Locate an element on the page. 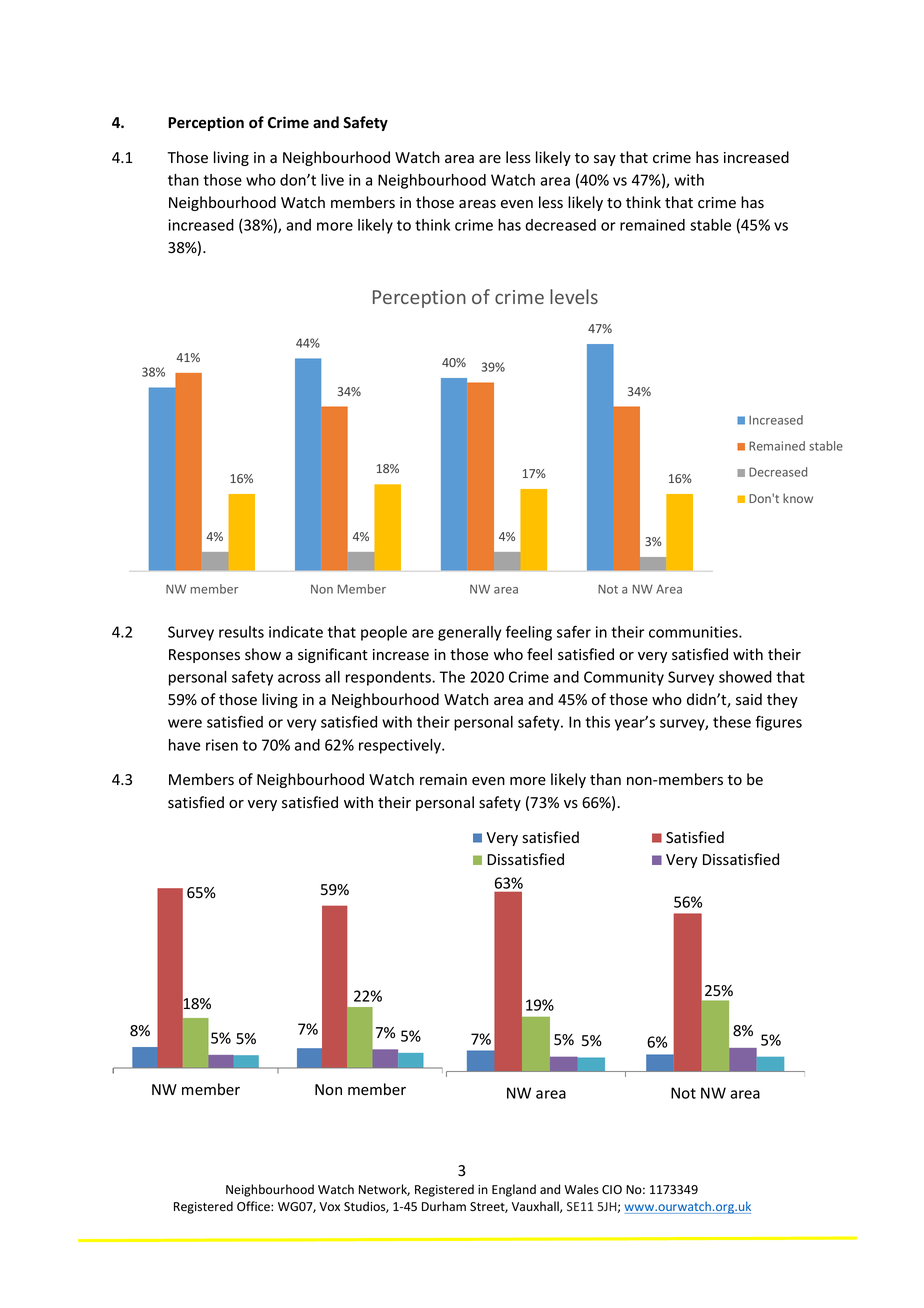  know is located at coordinates (798, 498).
